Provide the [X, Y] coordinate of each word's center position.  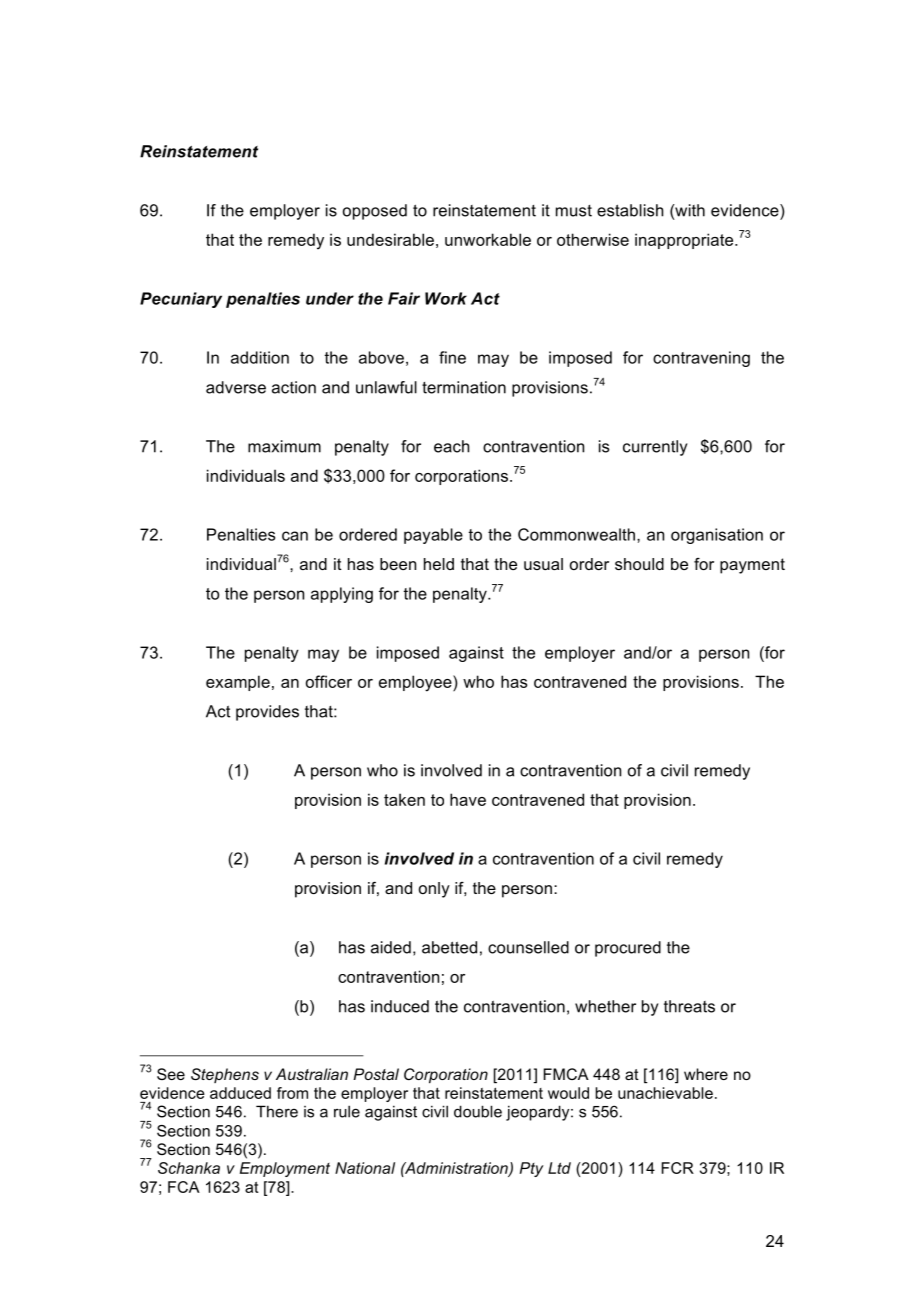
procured [628, 949]
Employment [285, 1169]
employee [416, 683]
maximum [284, 446]
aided [391, 947]
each [451, 446]
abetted [449, 947]
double [478, 1111]
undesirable [390, 239]
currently [655, 448]
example [238, 683]
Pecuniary [181, 300]
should [639, 564]
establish [630, 210]
